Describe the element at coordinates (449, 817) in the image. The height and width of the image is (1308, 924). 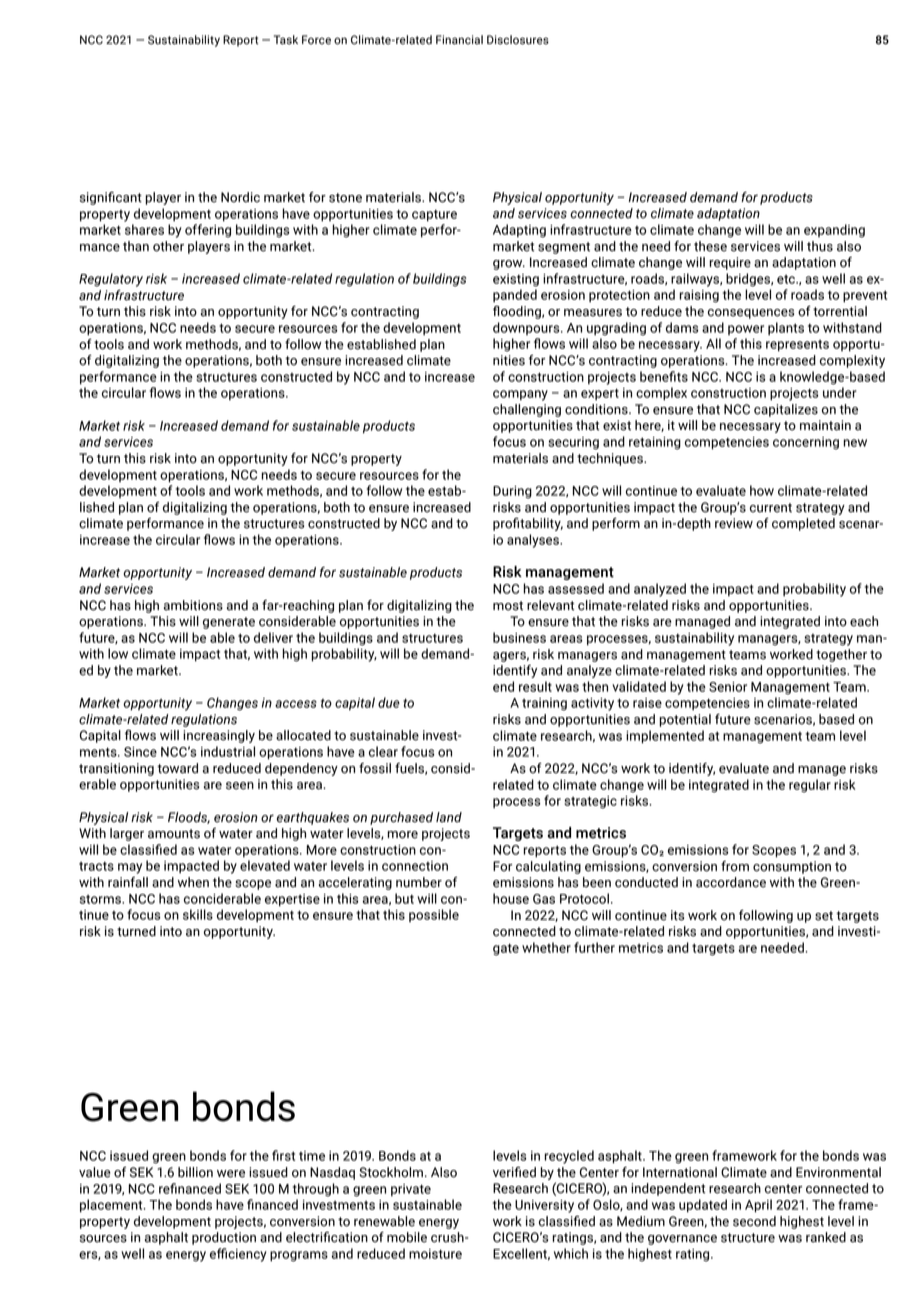
I see `land` at that location.
